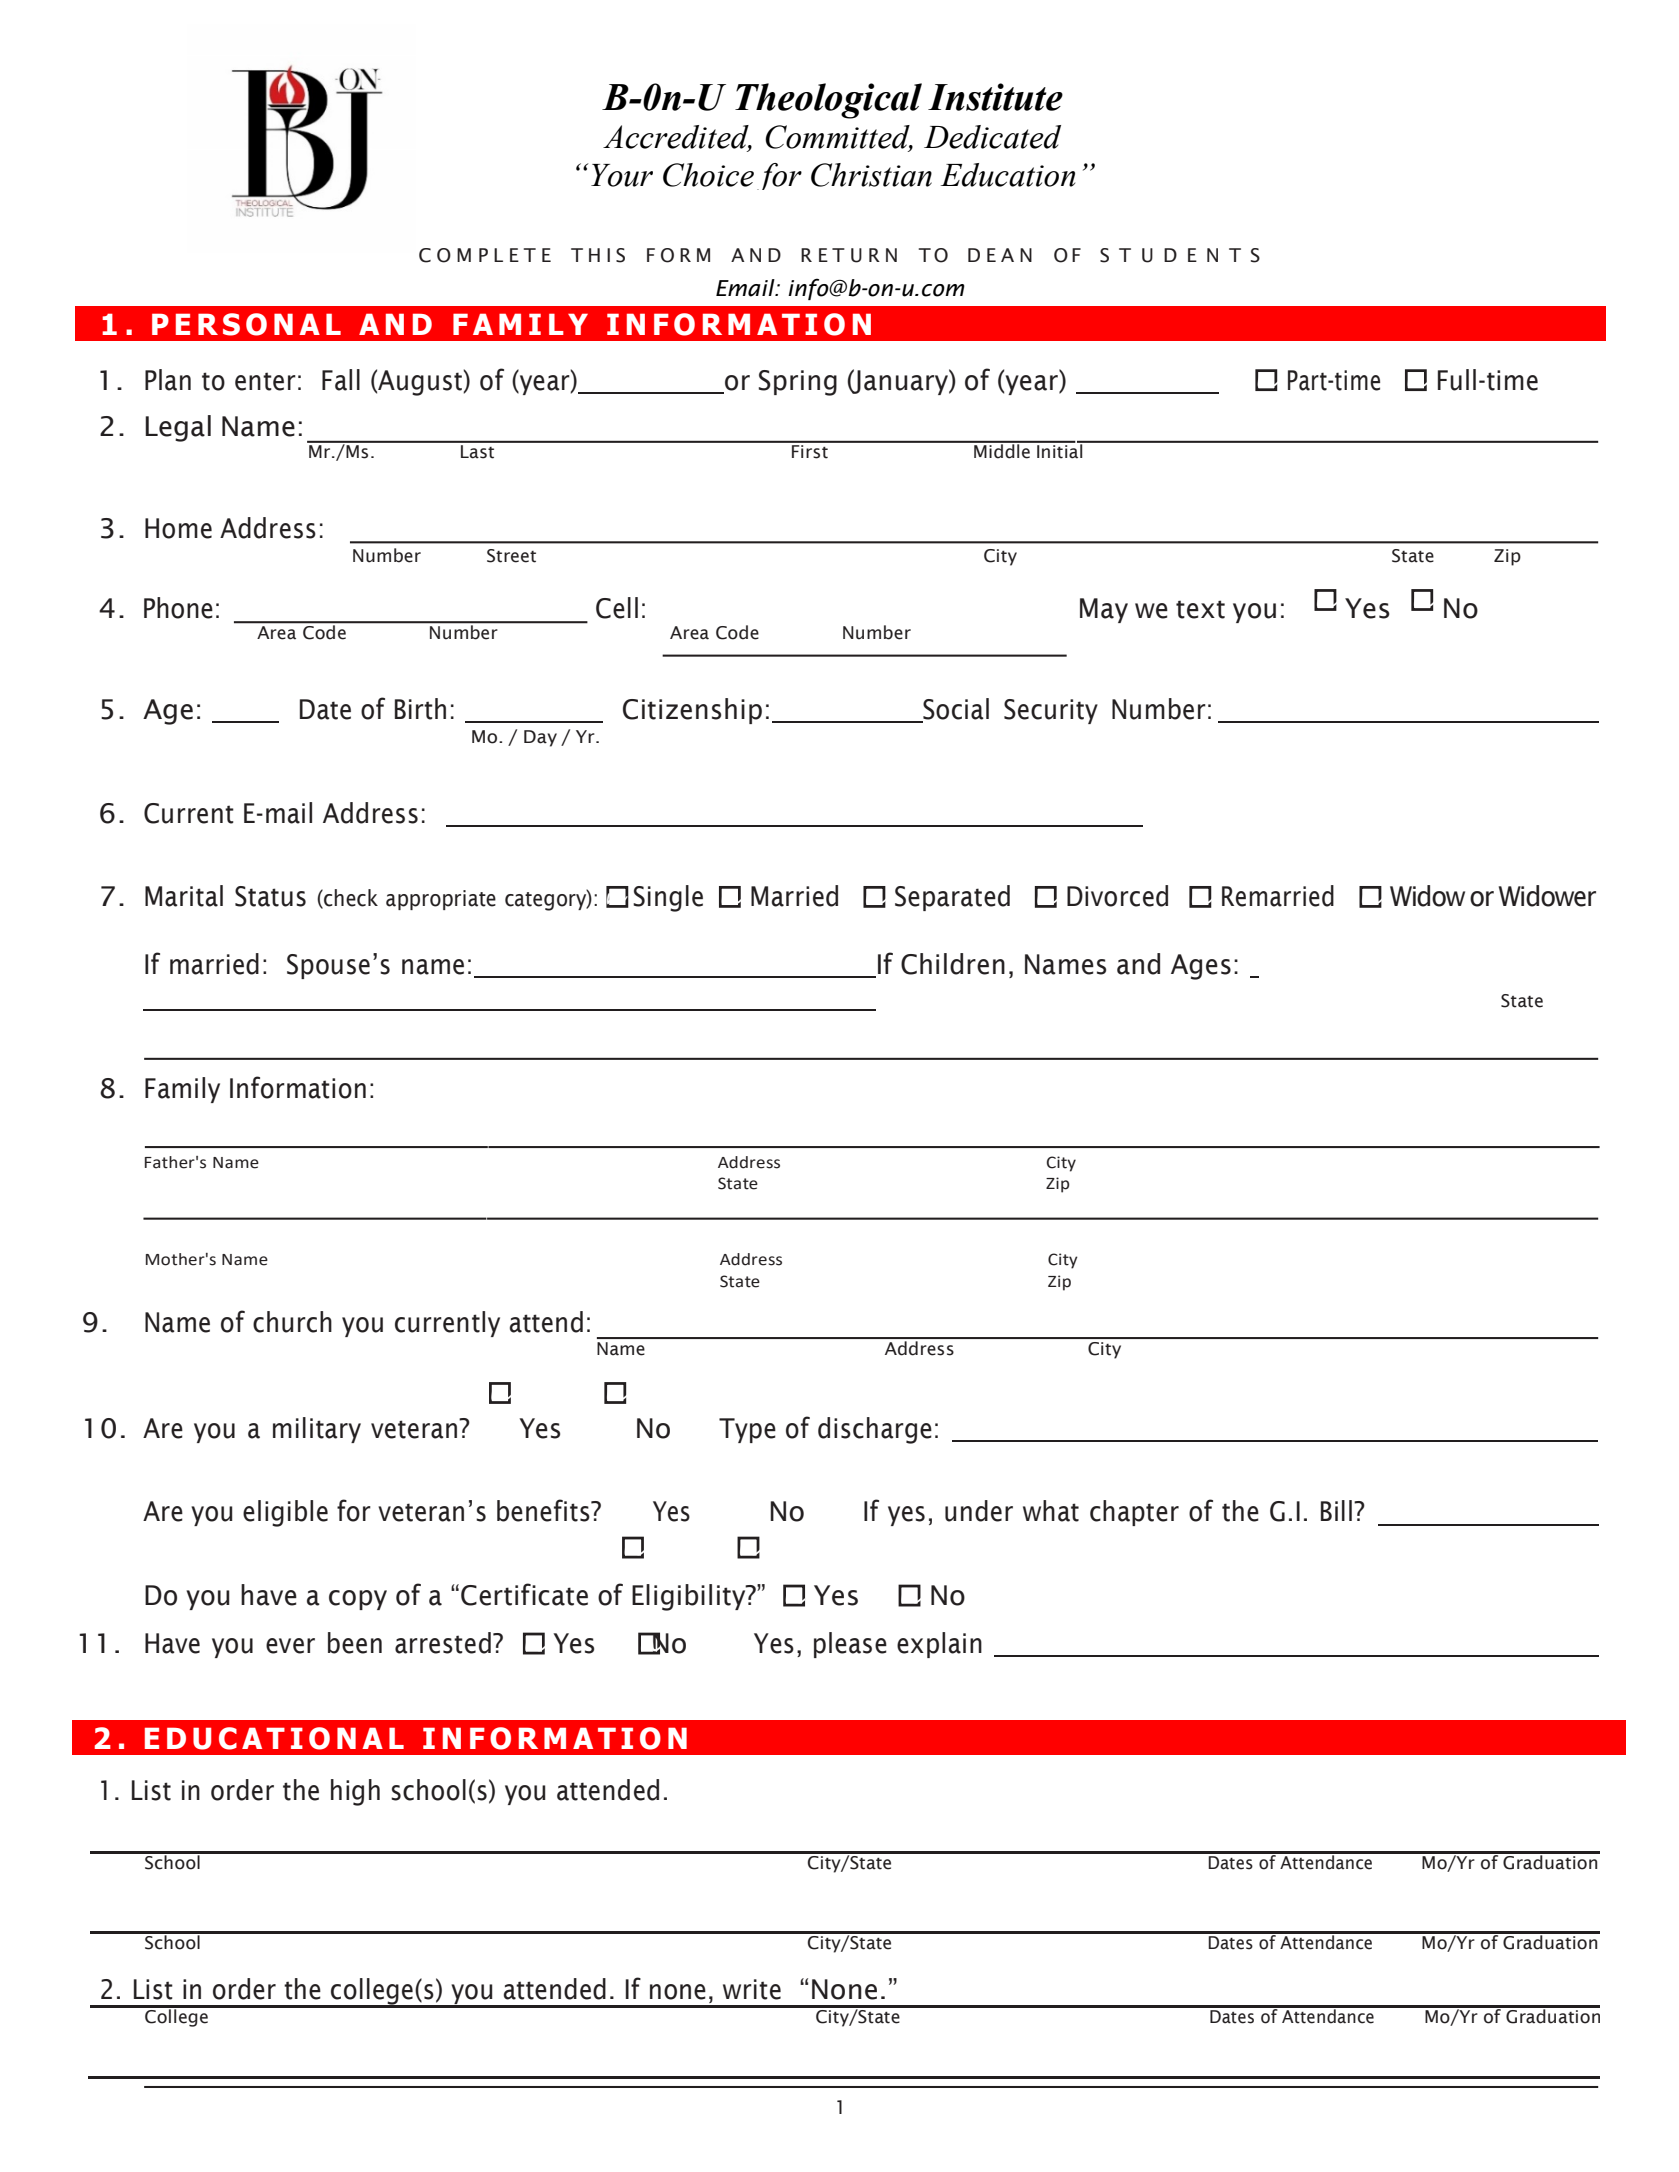  I want to click on please, so click(850, 1645).
